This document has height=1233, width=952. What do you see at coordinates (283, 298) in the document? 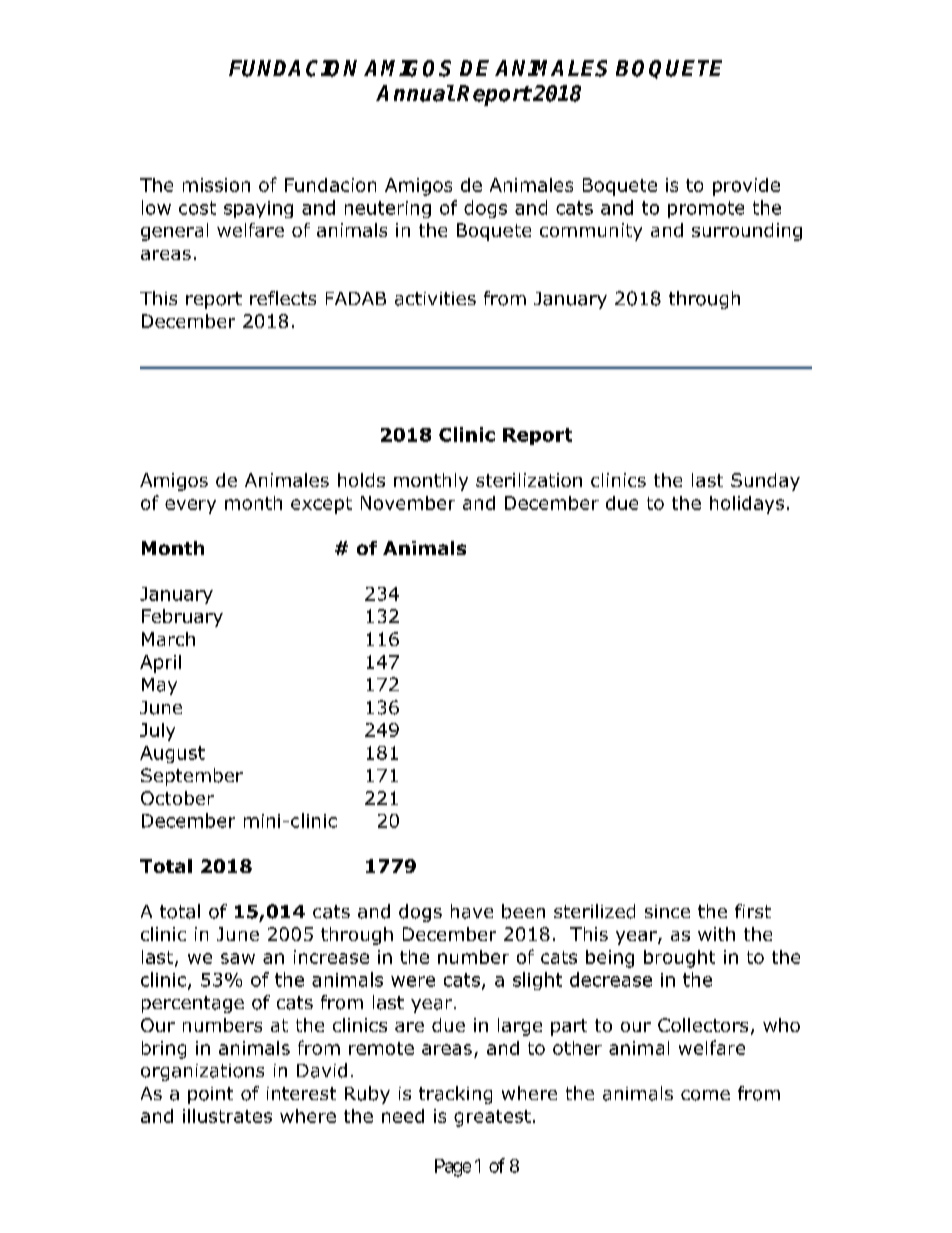
I see `reflects` at bounding box center [283, 298].
